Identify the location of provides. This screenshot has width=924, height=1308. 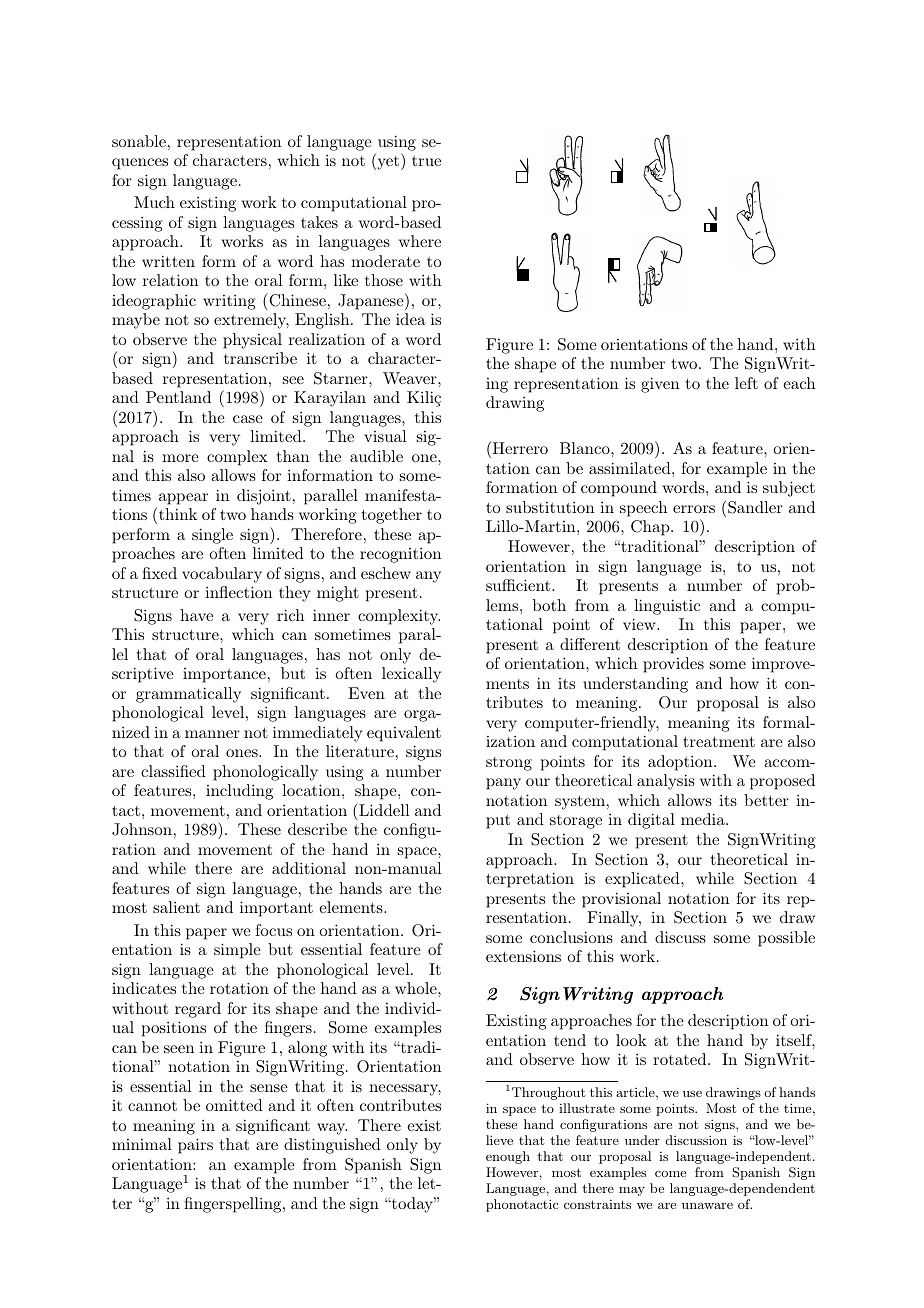
(673, 665).
